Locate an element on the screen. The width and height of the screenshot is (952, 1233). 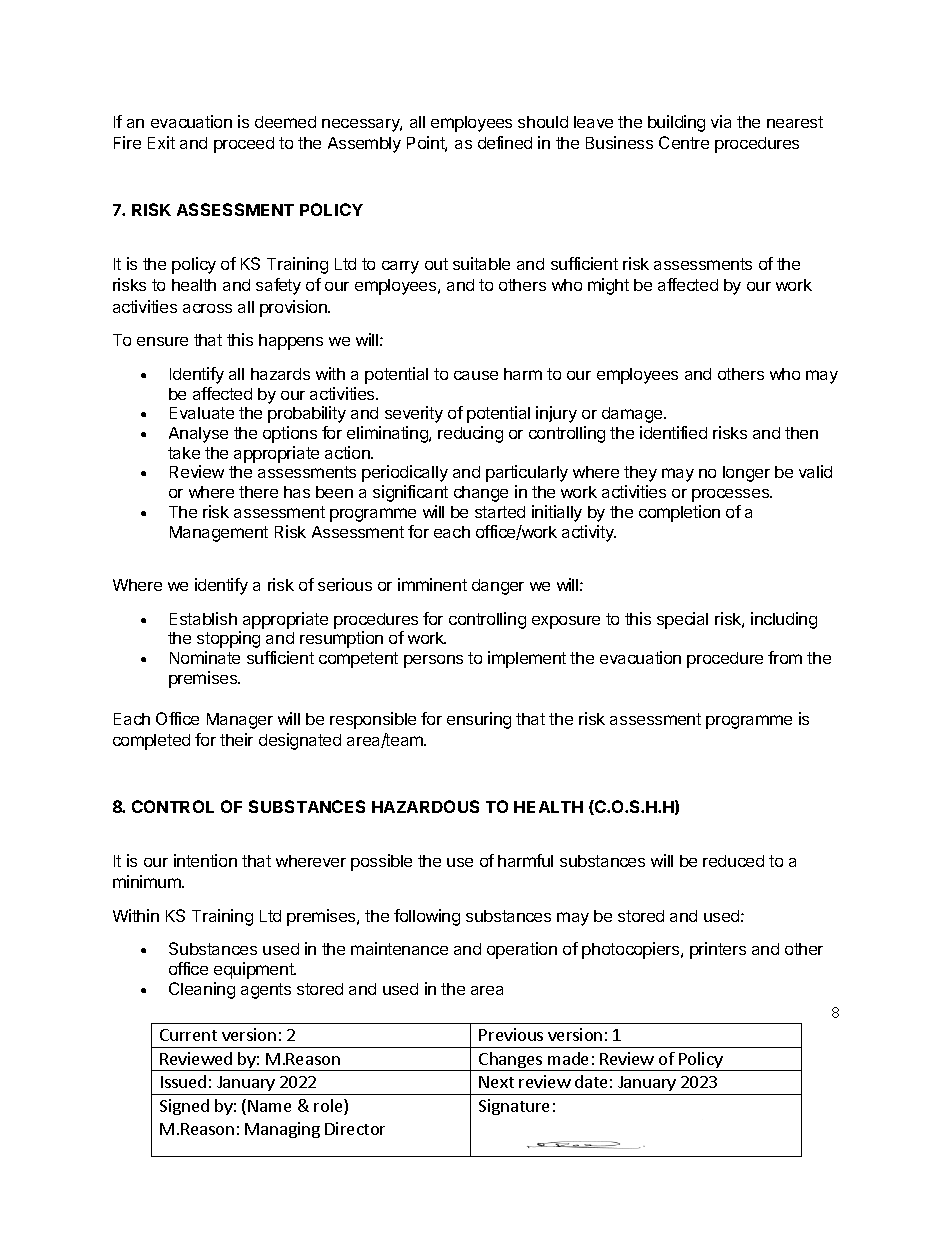
via is located at coordinates (721, 121).
